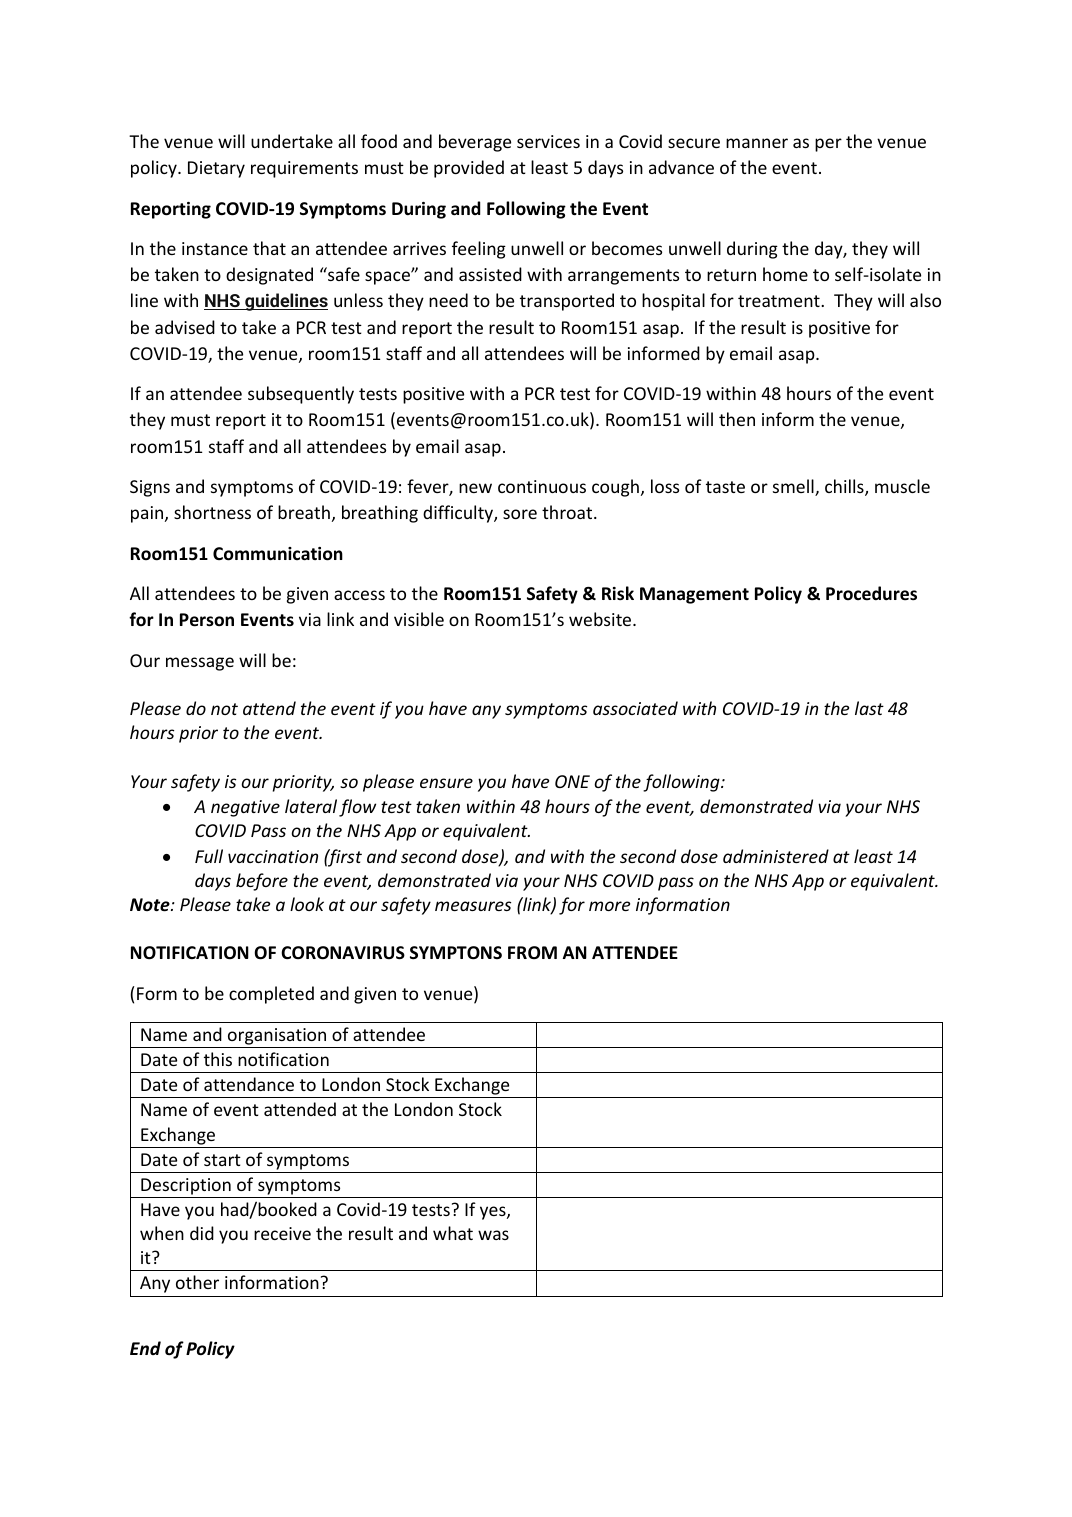 This screenshot has height=1517, width=1072. I want to click on Dietary, so click(216, 169).
